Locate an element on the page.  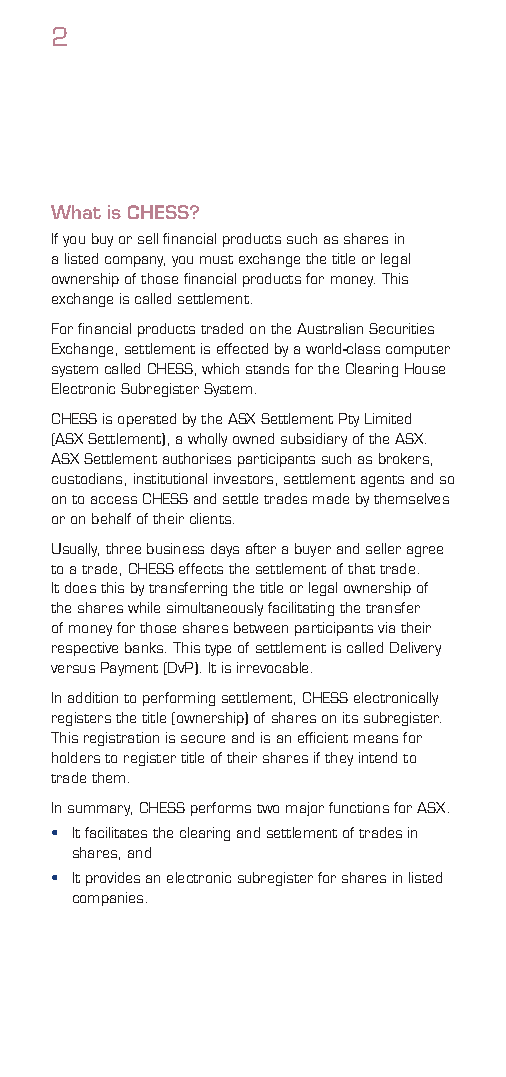
Securities is located at coordinates (401, 328).
